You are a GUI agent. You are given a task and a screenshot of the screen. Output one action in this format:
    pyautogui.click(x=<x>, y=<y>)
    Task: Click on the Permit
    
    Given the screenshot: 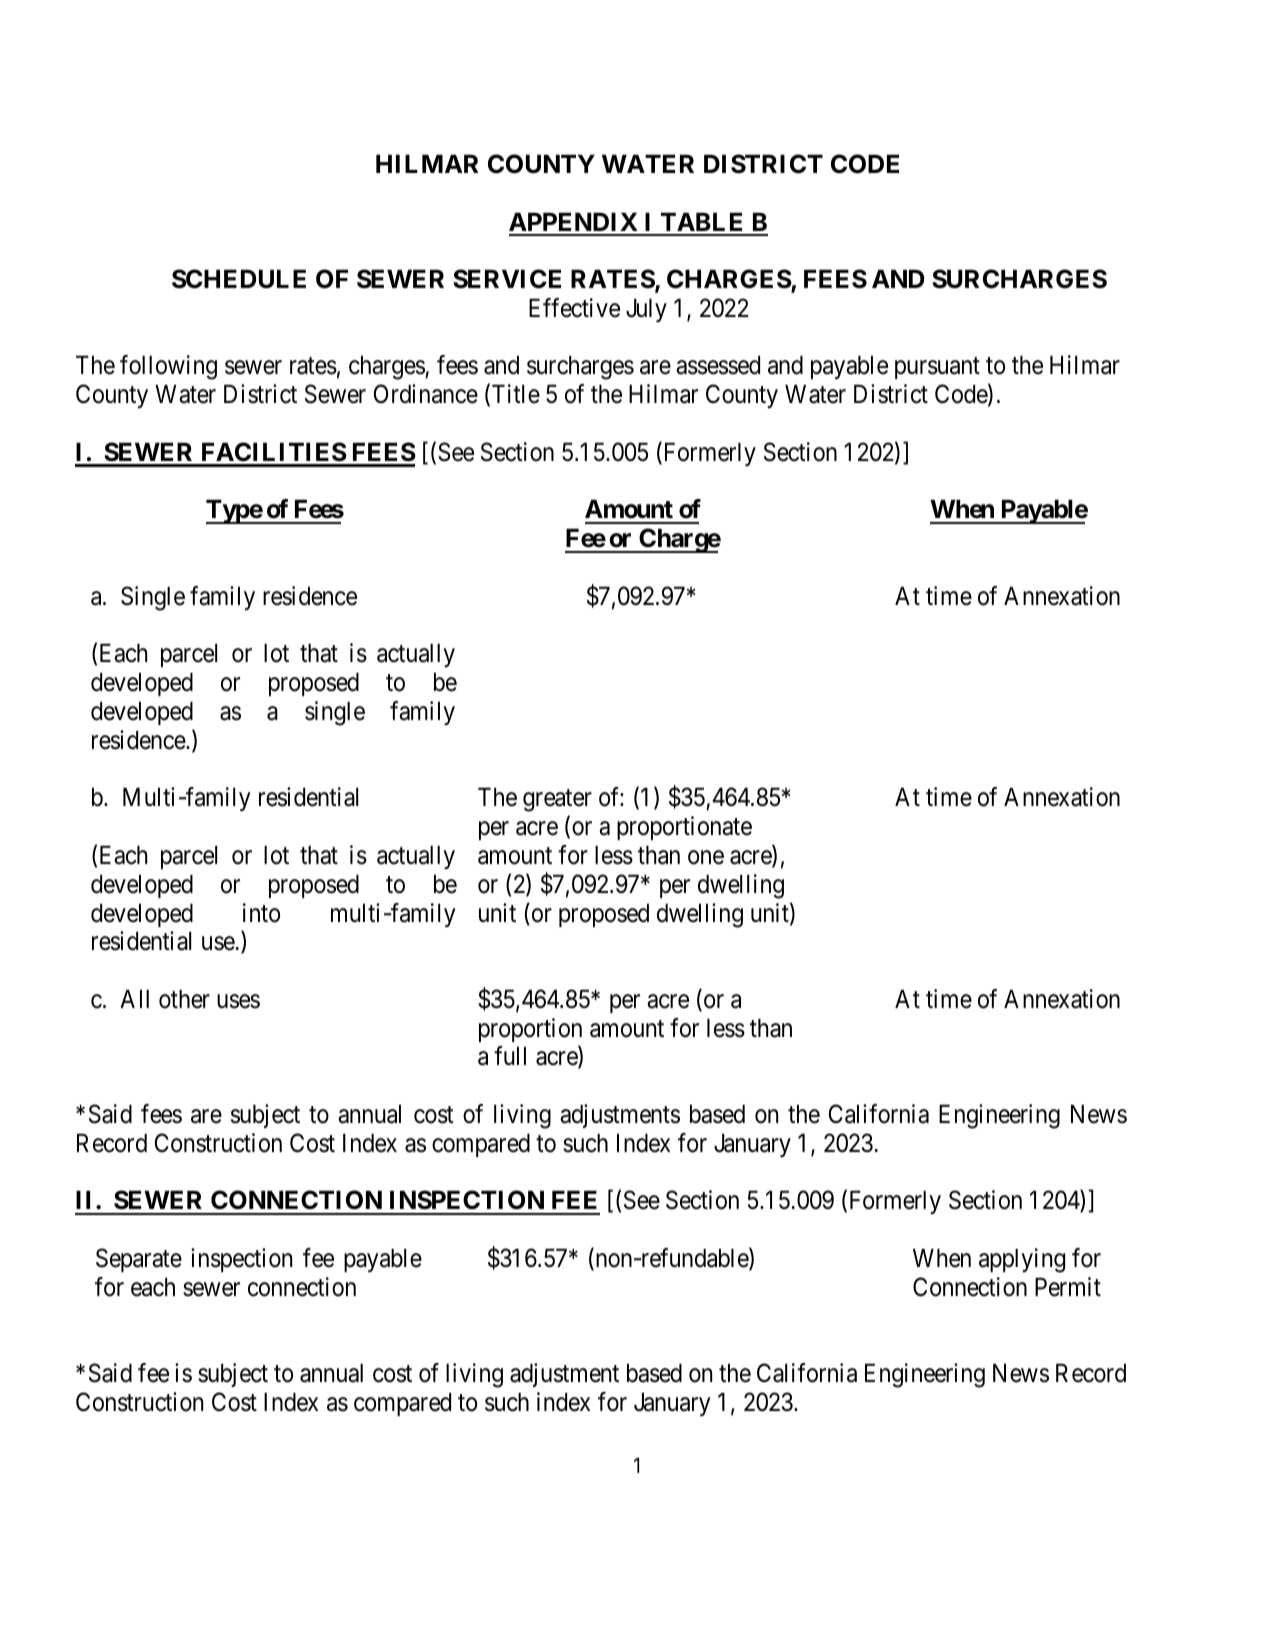 What is the action you would take?
    pyautogui.click(x=1068, y=1287)
